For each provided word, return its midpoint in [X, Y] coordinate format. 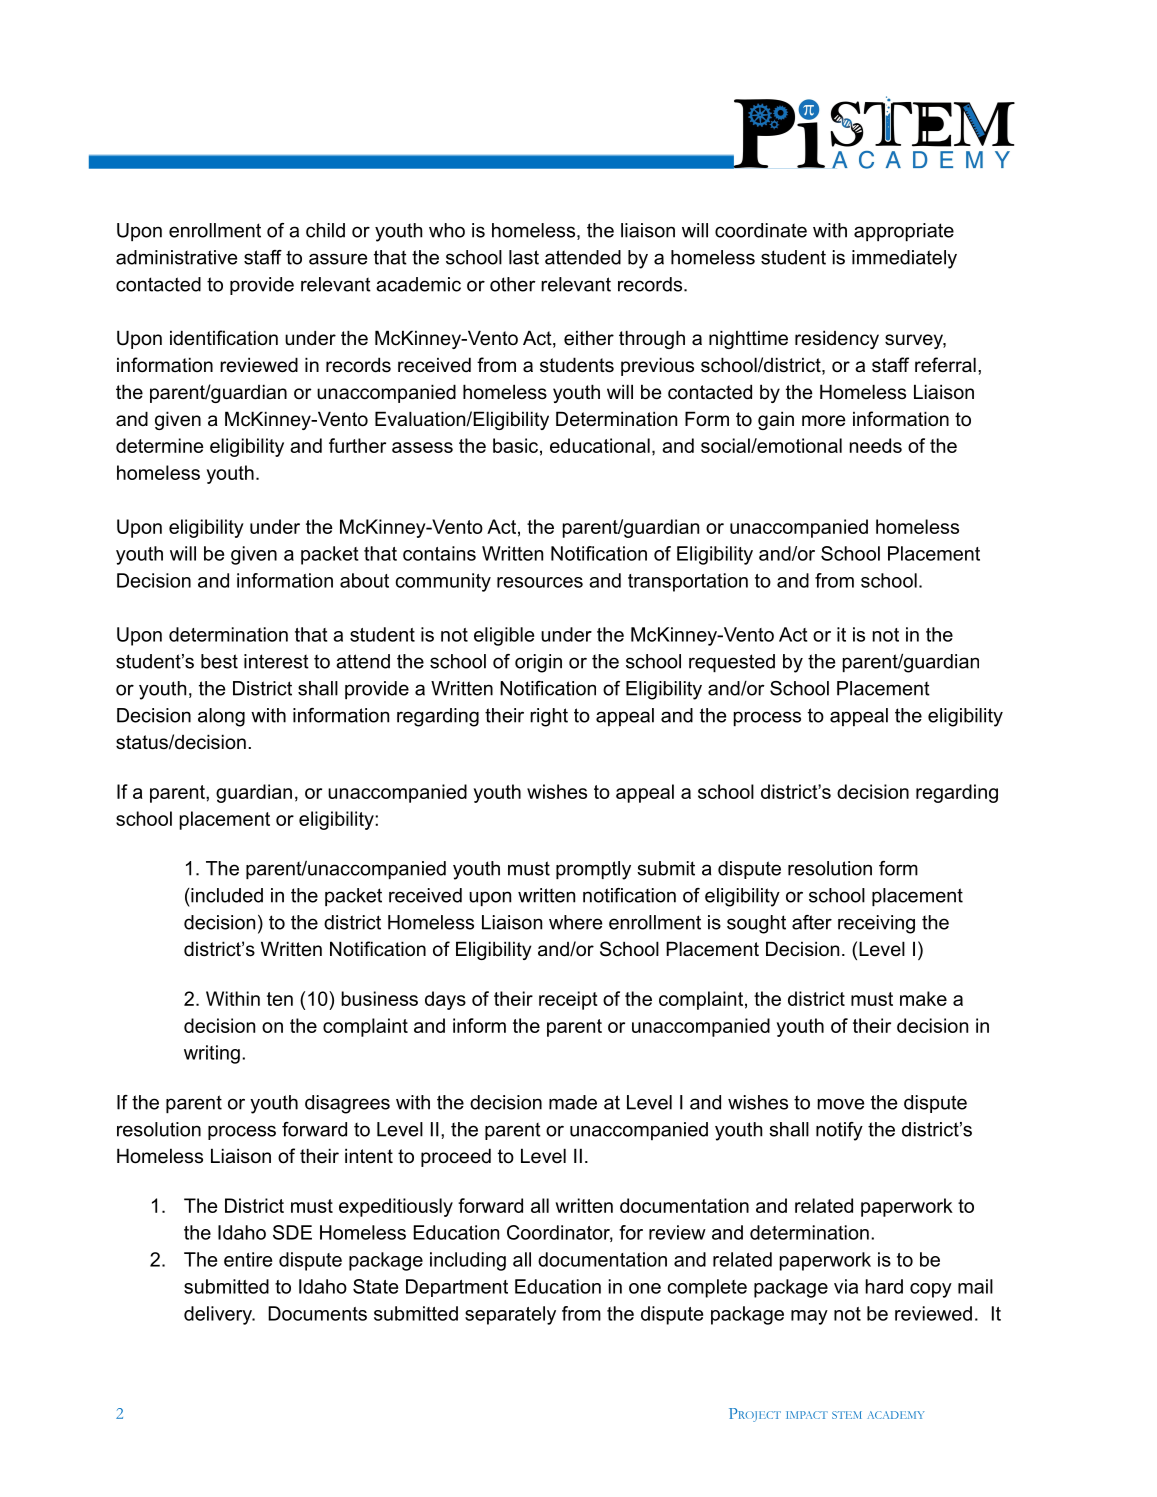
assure [338, 259]
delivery [219, 1315]
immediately [904, 259]
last [524, 257]
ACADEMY [896, 1415]
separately [510, 1315]
